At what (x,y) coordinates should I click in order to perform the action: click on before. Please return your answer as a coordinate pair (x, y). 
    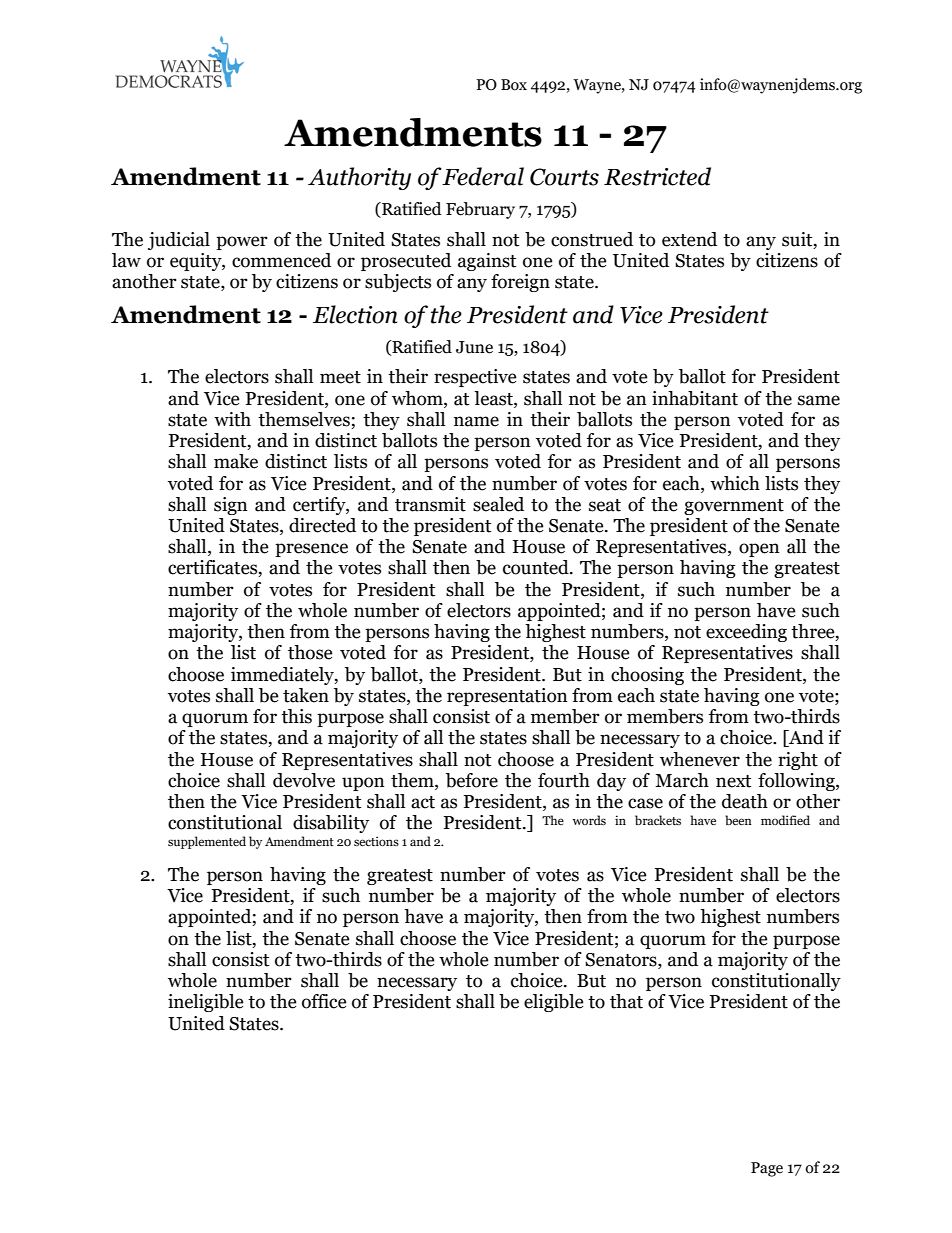
    Looking at the image, I should click on (472, 780).
